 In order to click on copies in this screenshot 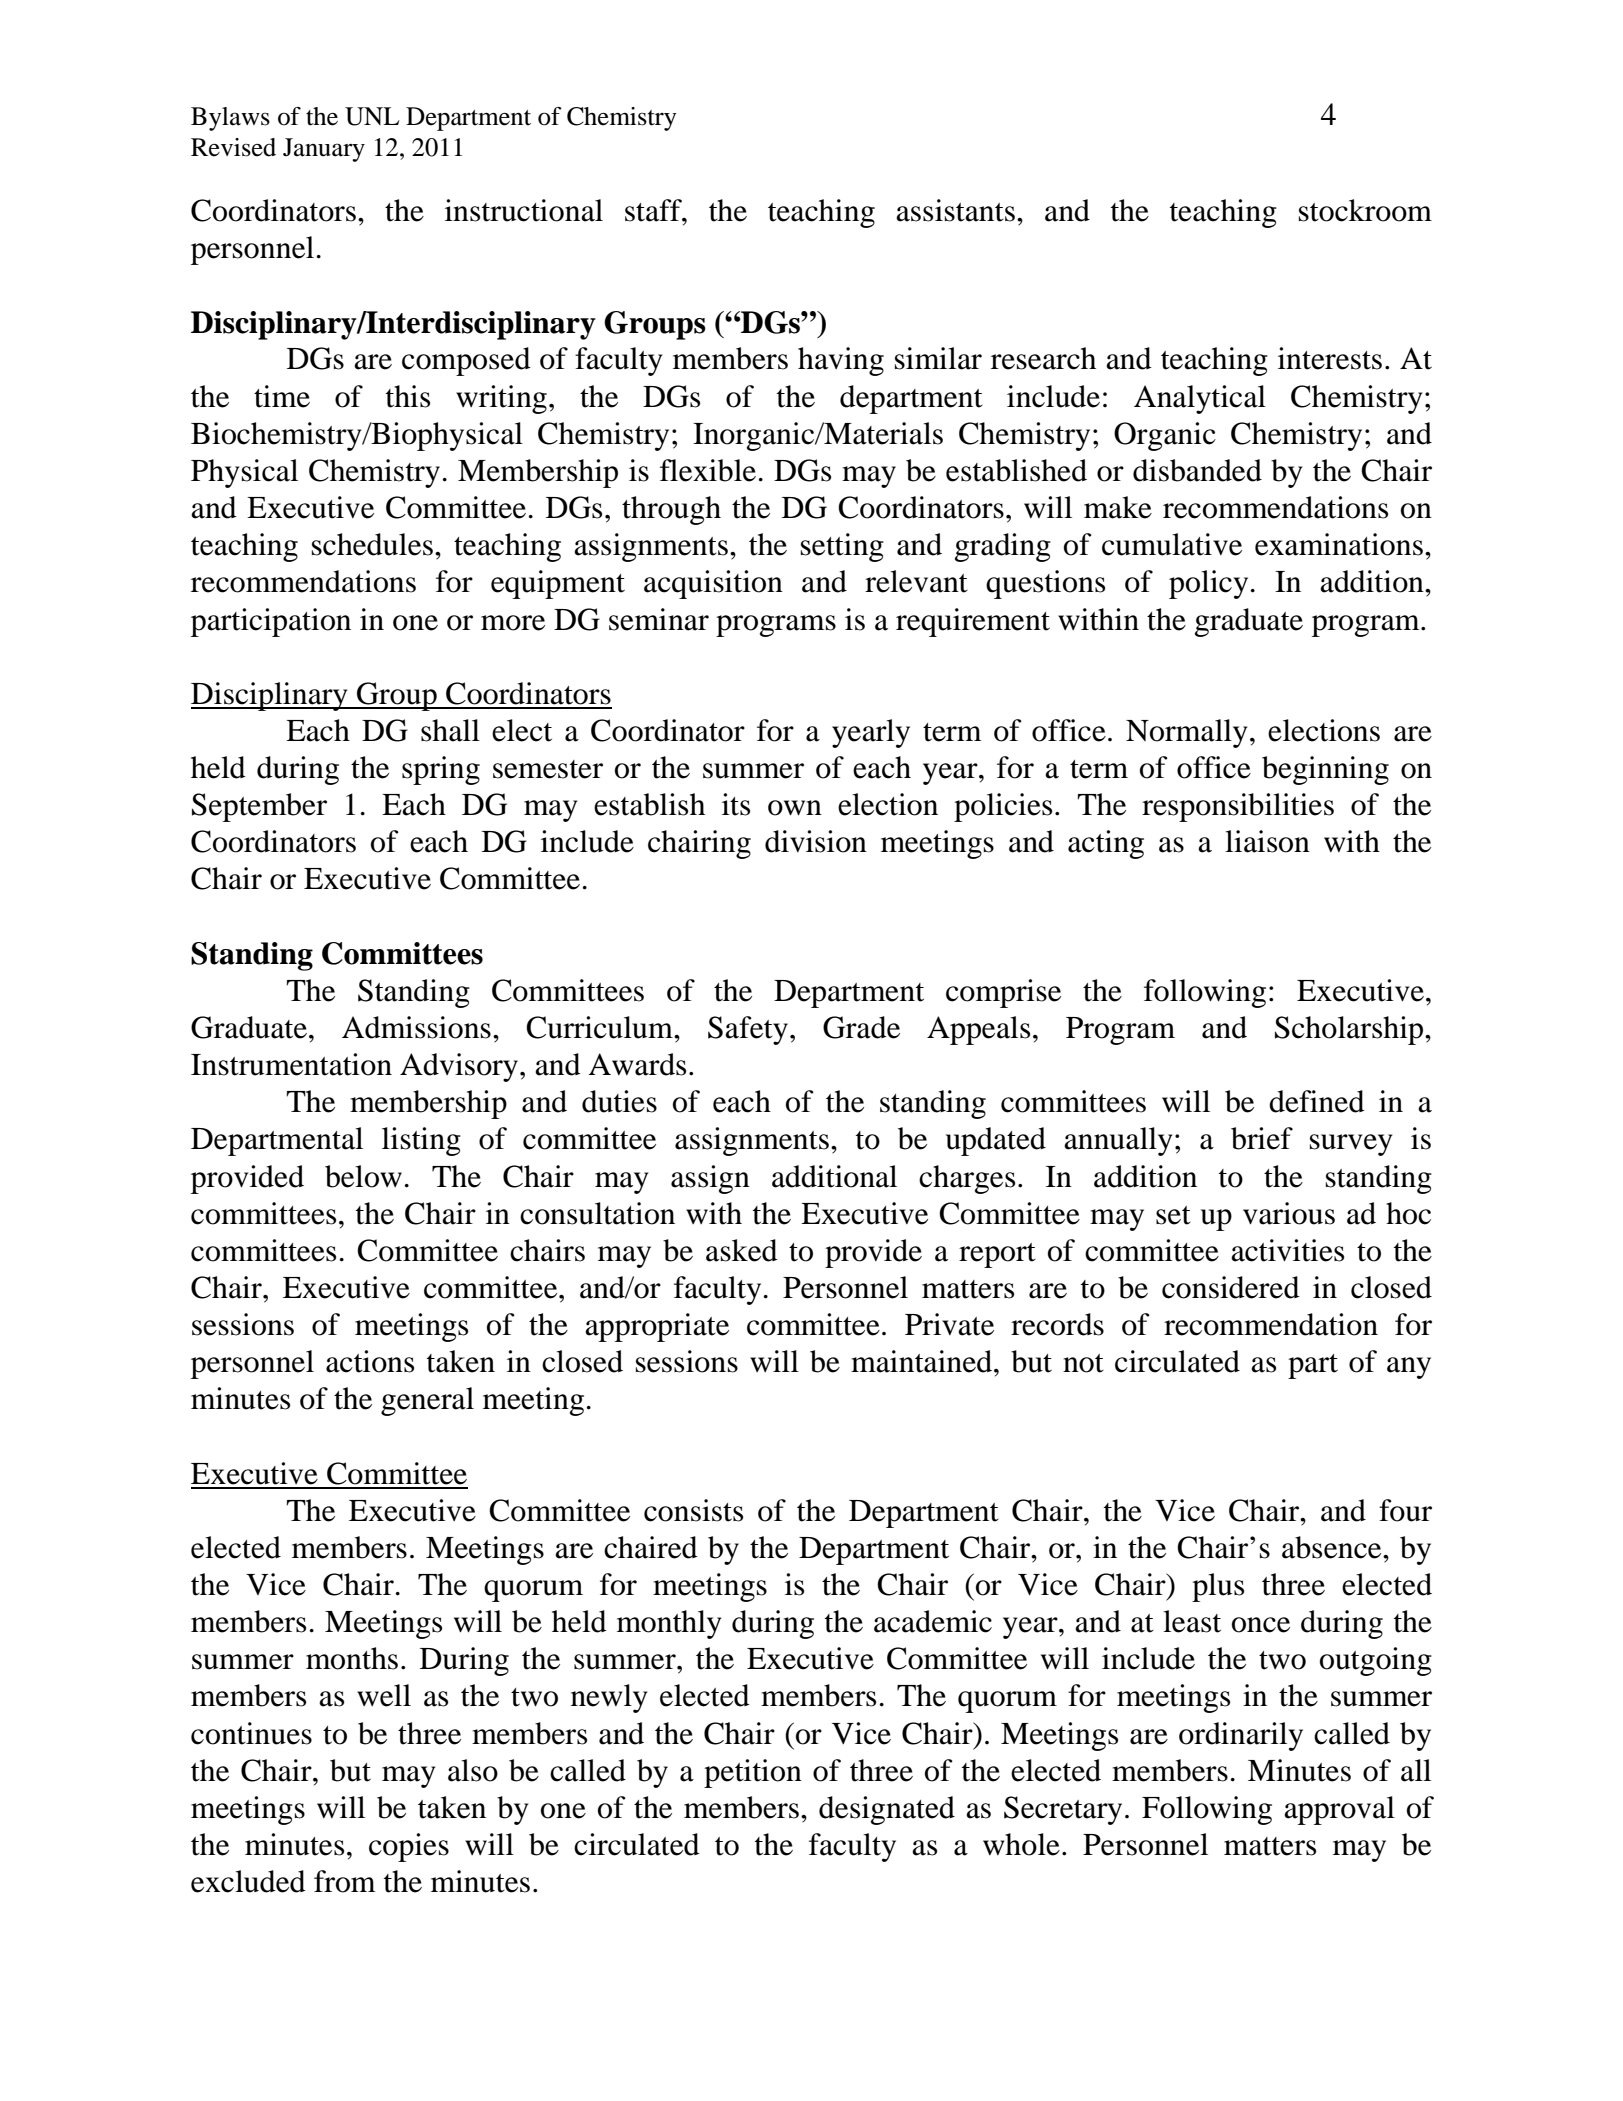, I will do `click(409, 1847)`.
